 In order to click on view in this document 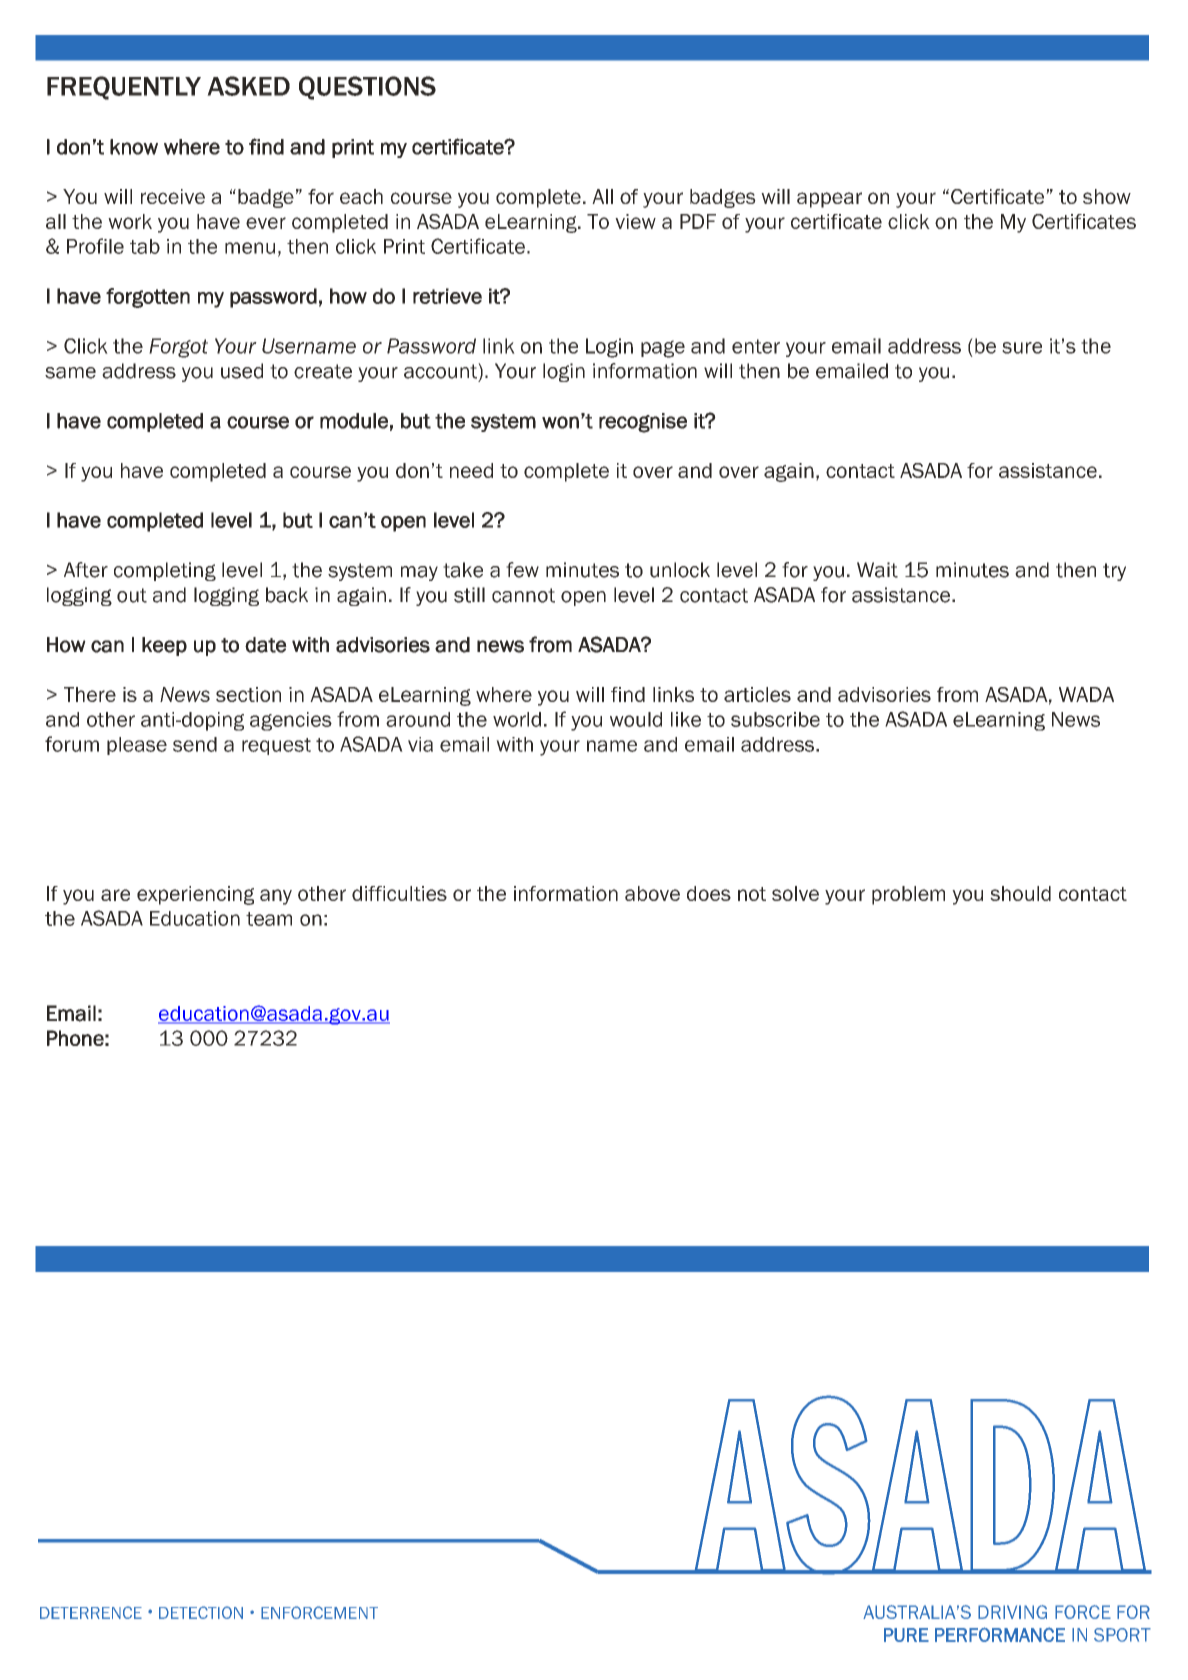, I will do `click(635, 221)`.
